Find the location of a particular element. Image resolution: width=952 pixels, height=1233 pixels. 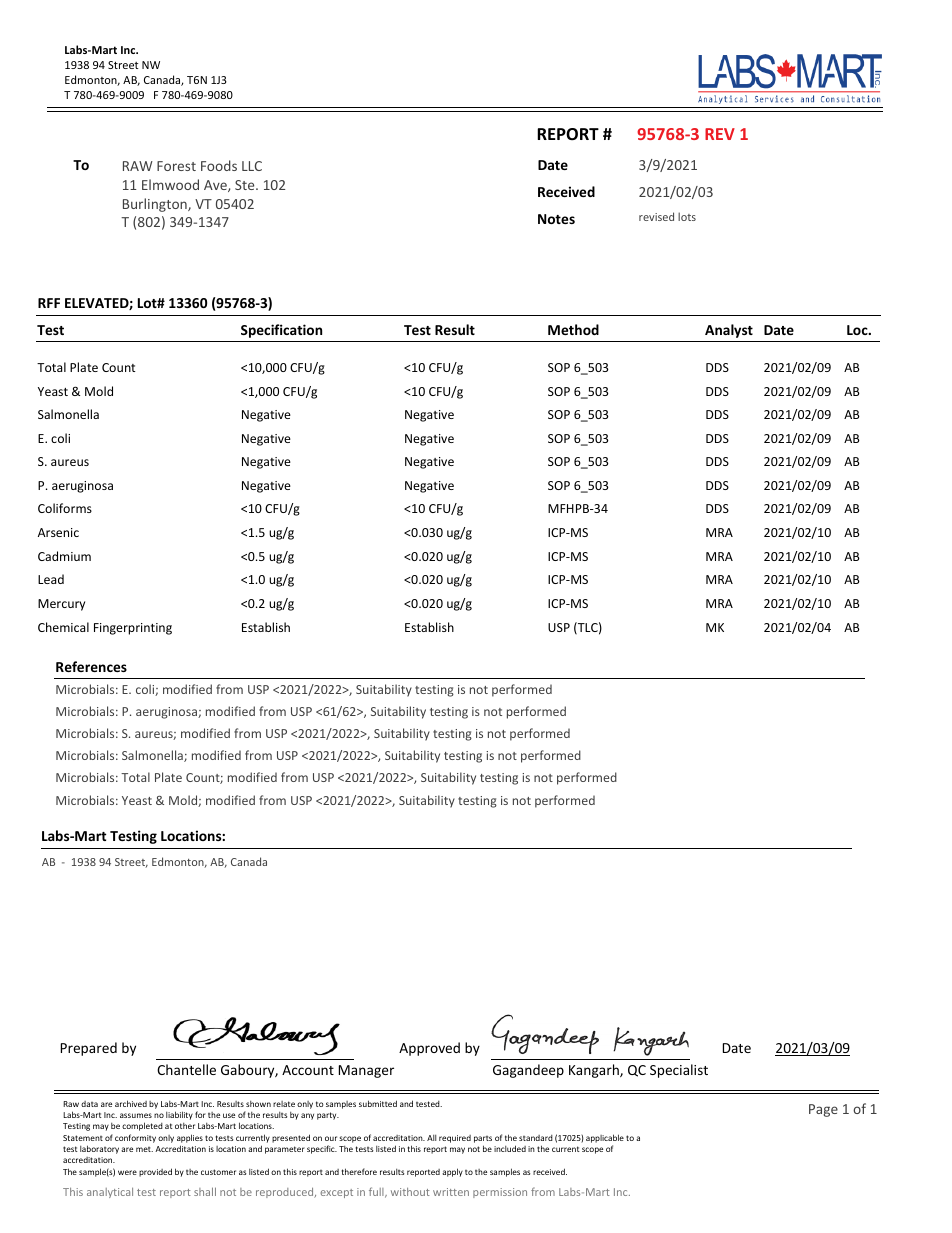

Prepared is located at coordinates (89, 1049).
